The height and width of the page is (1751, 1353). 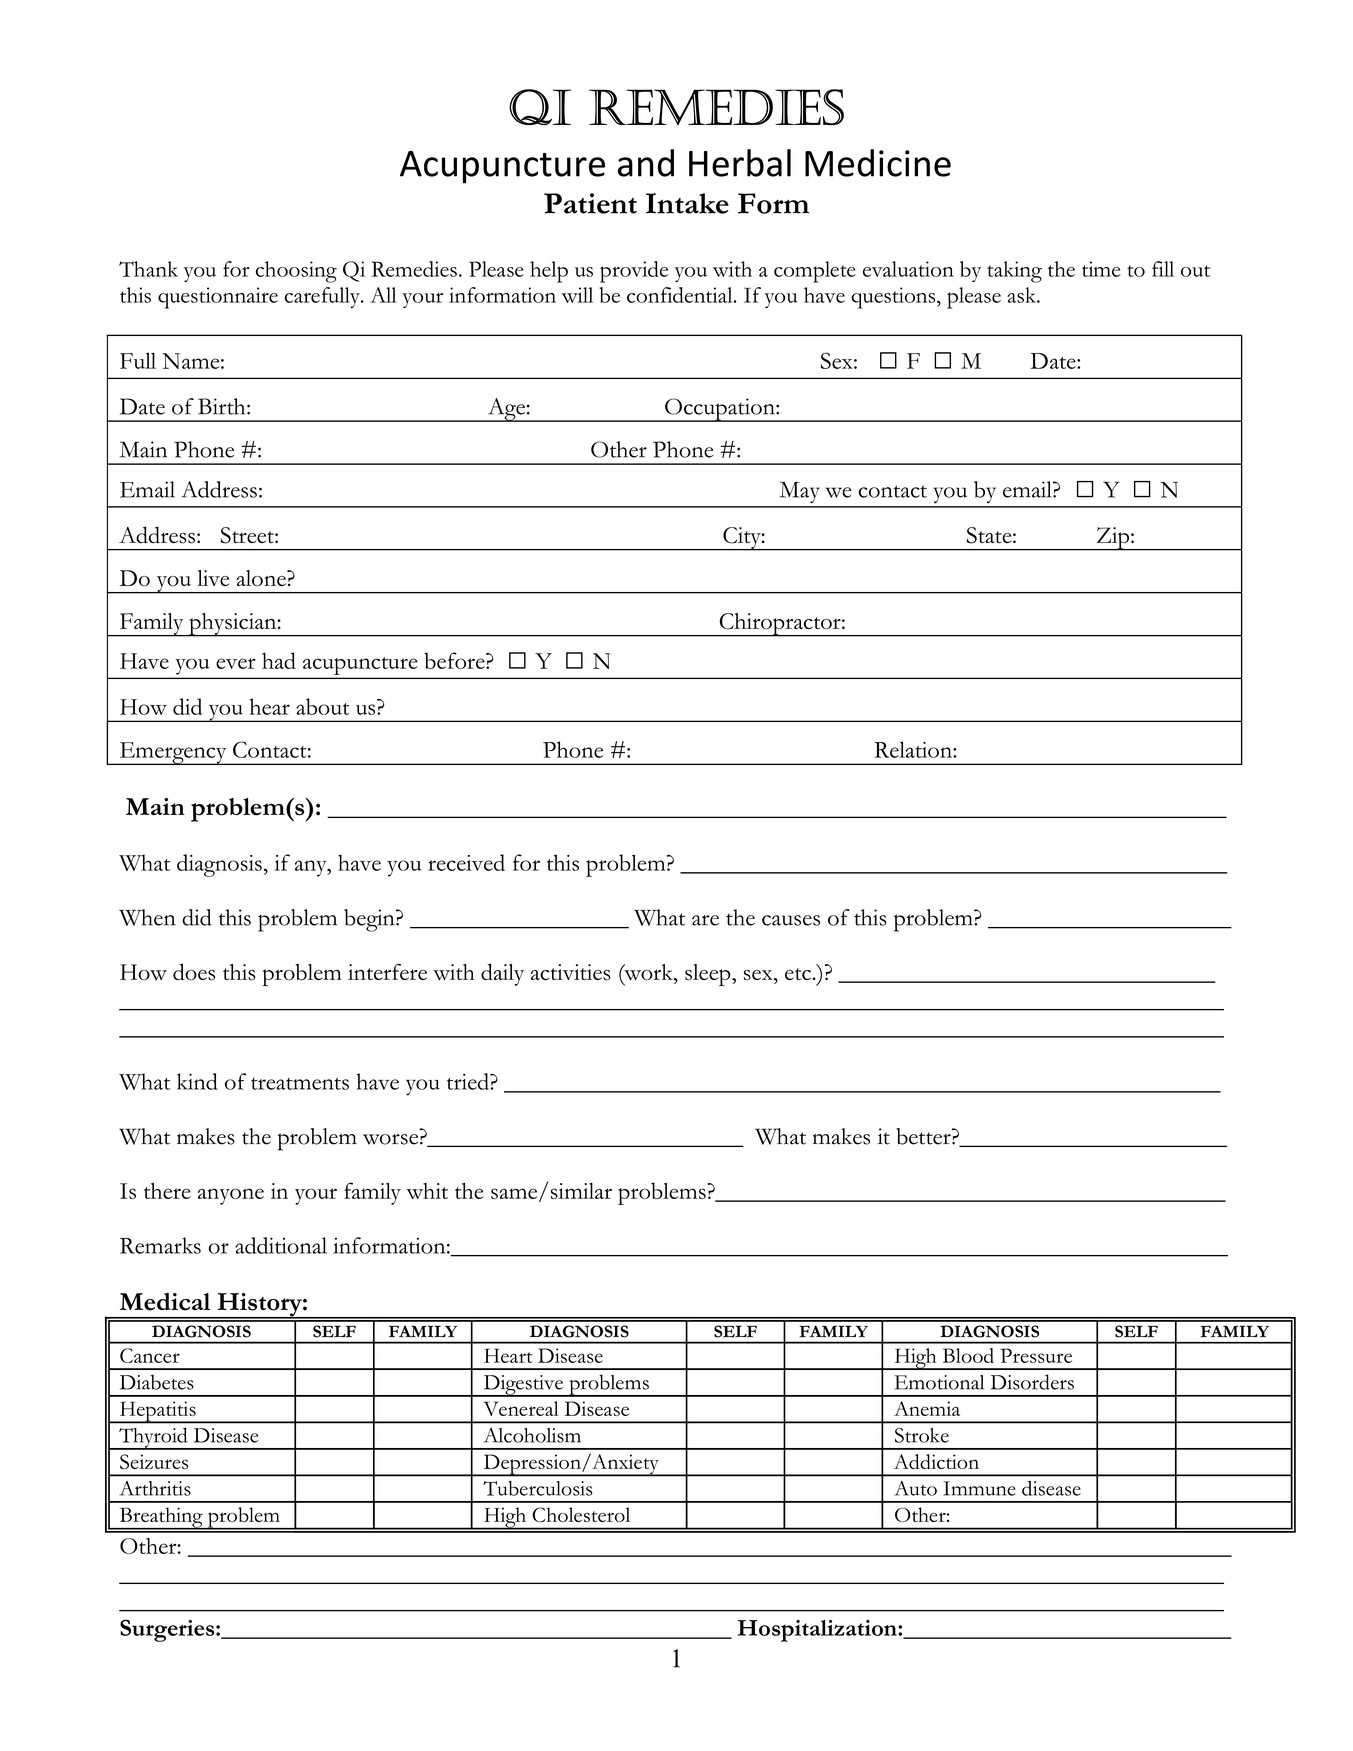 What do you see at coordinates (687, 203) in the page?
I see `Intake` at bounding box center [687, 203].
